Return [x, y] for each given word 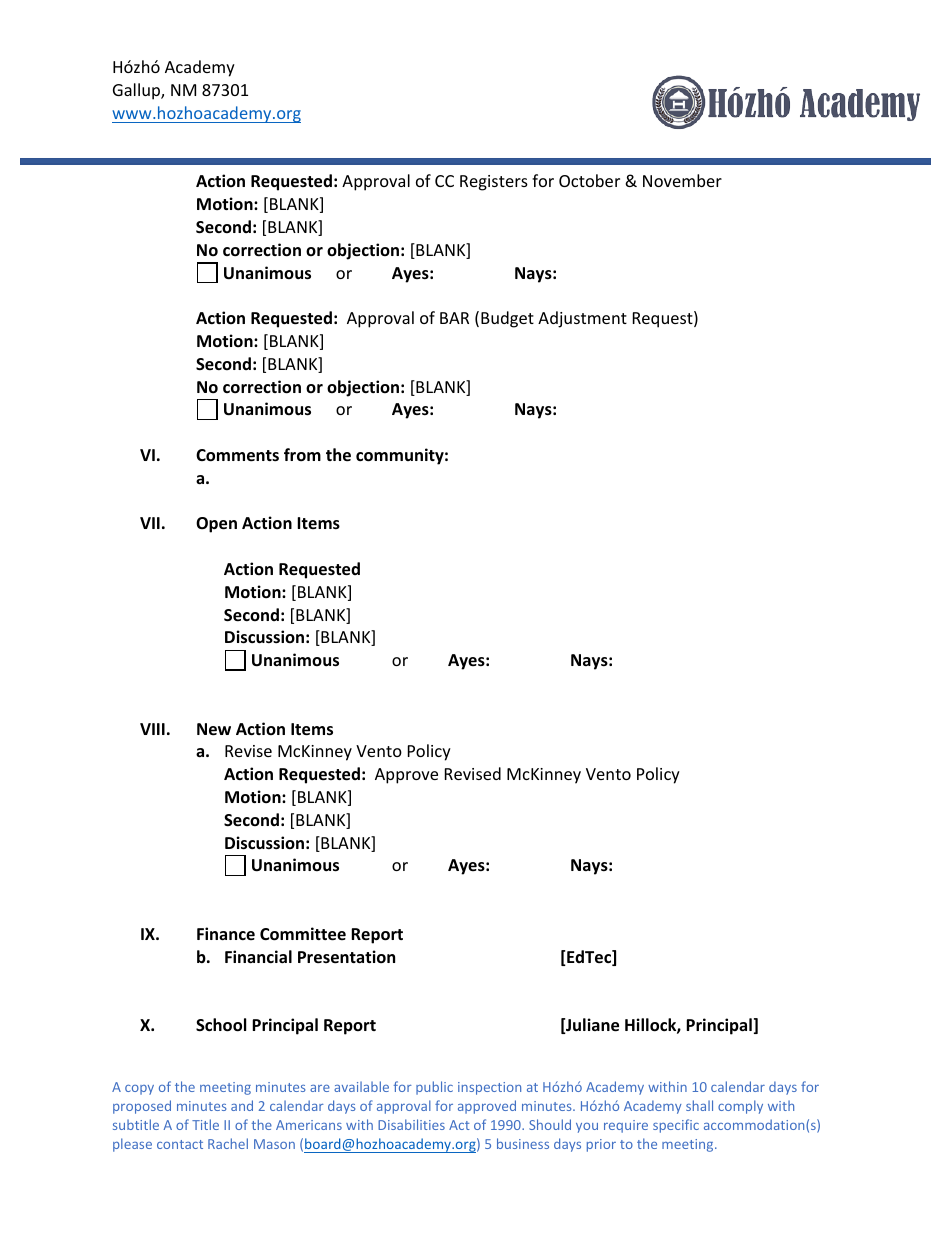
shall [699, 1105]
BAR [454, 318]
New [214, 729]
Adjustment [582, 319]
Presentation [346, 957]
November [682, 180]
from [302, 455]
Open [216, 525]
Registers [494, 183]
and [242, 1105]
